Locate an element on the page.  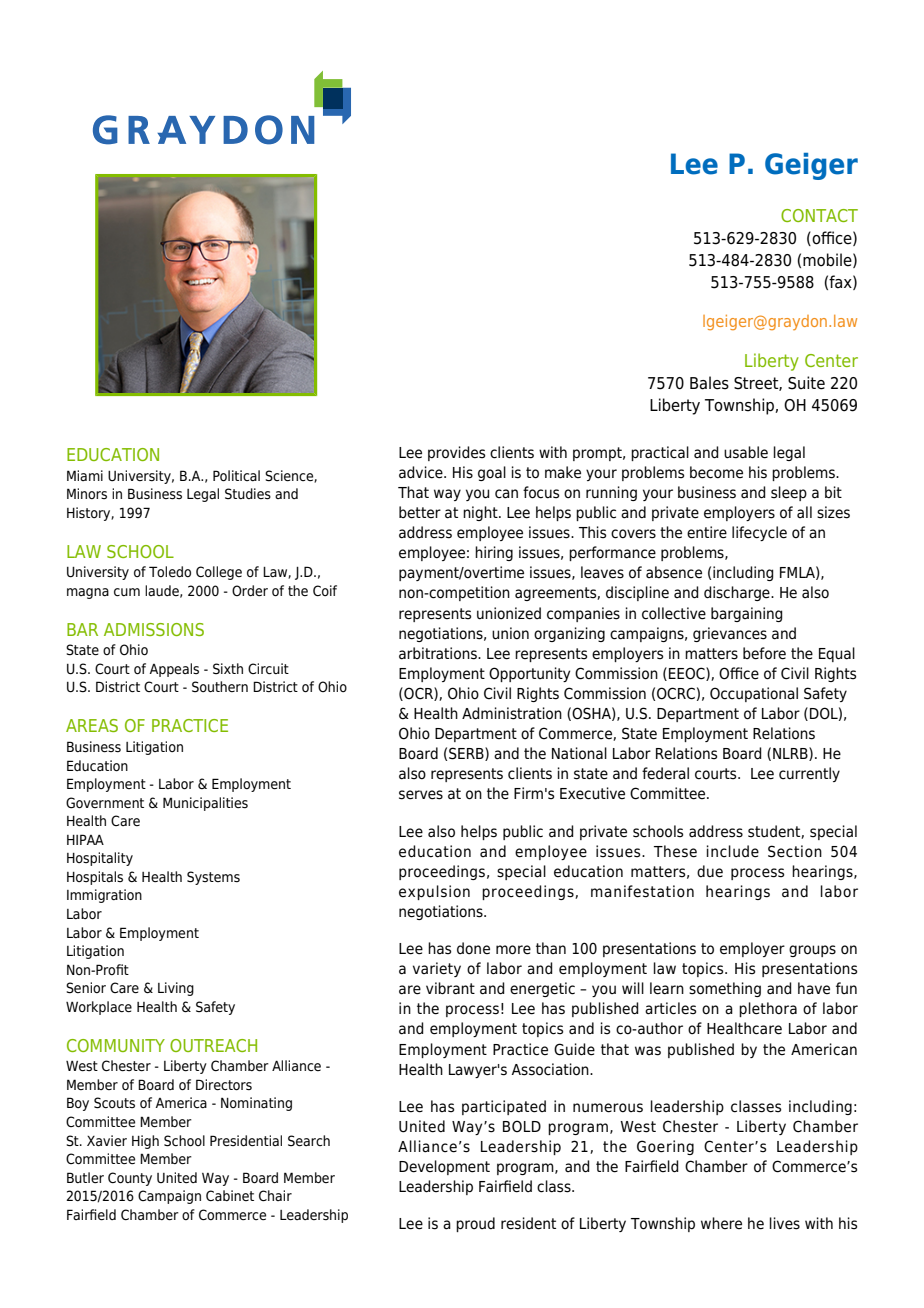
County is located at coordinates (130, 1179).
